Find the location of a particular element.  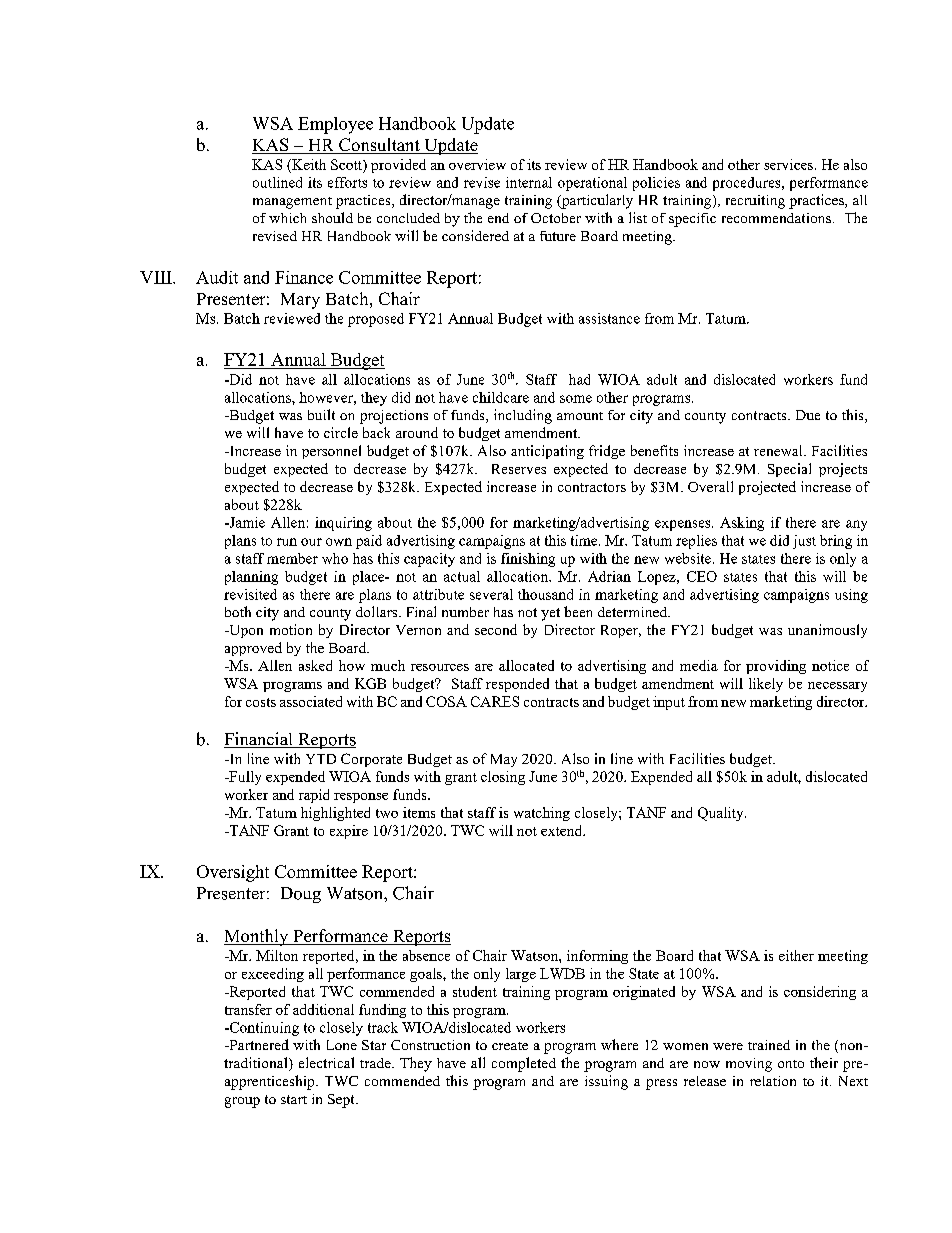

both is located at coordinates (238, 611).
